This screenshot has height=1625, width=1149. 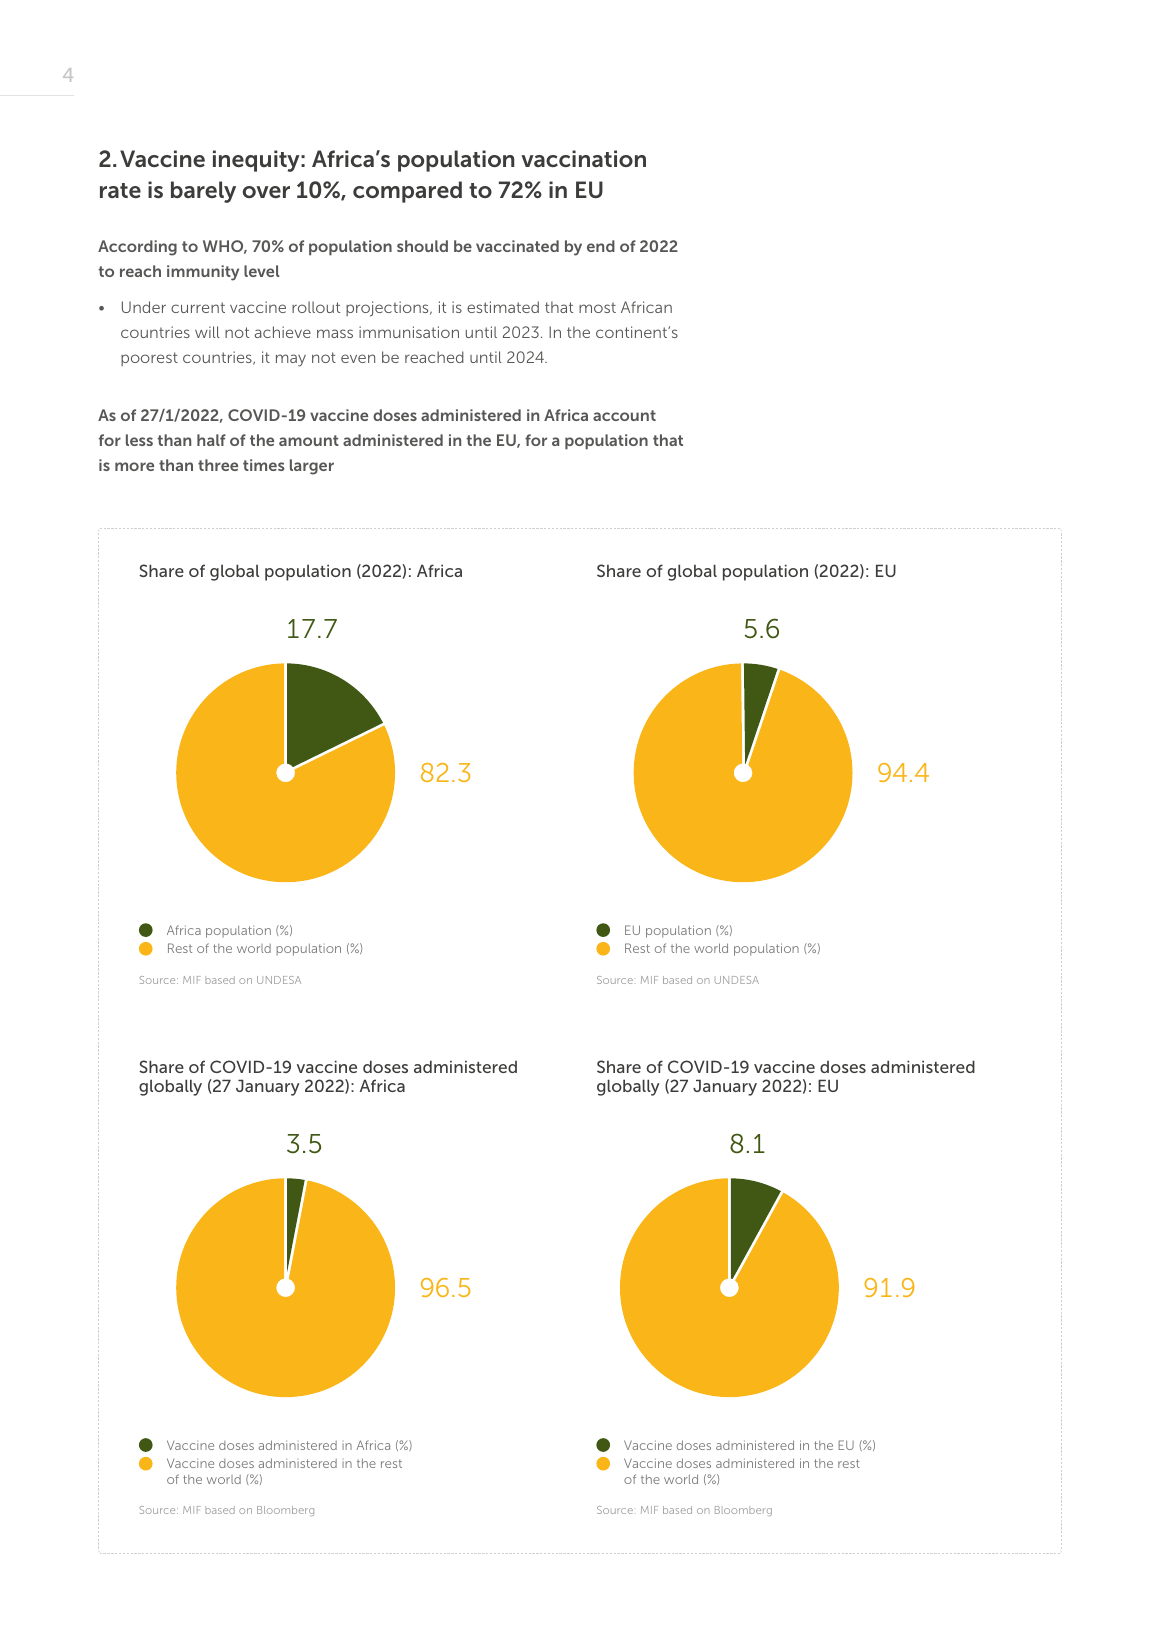 What do you see at coordinates (407, 192) in the screenshot?
I see `compared` at bounding box center [407, 192].
